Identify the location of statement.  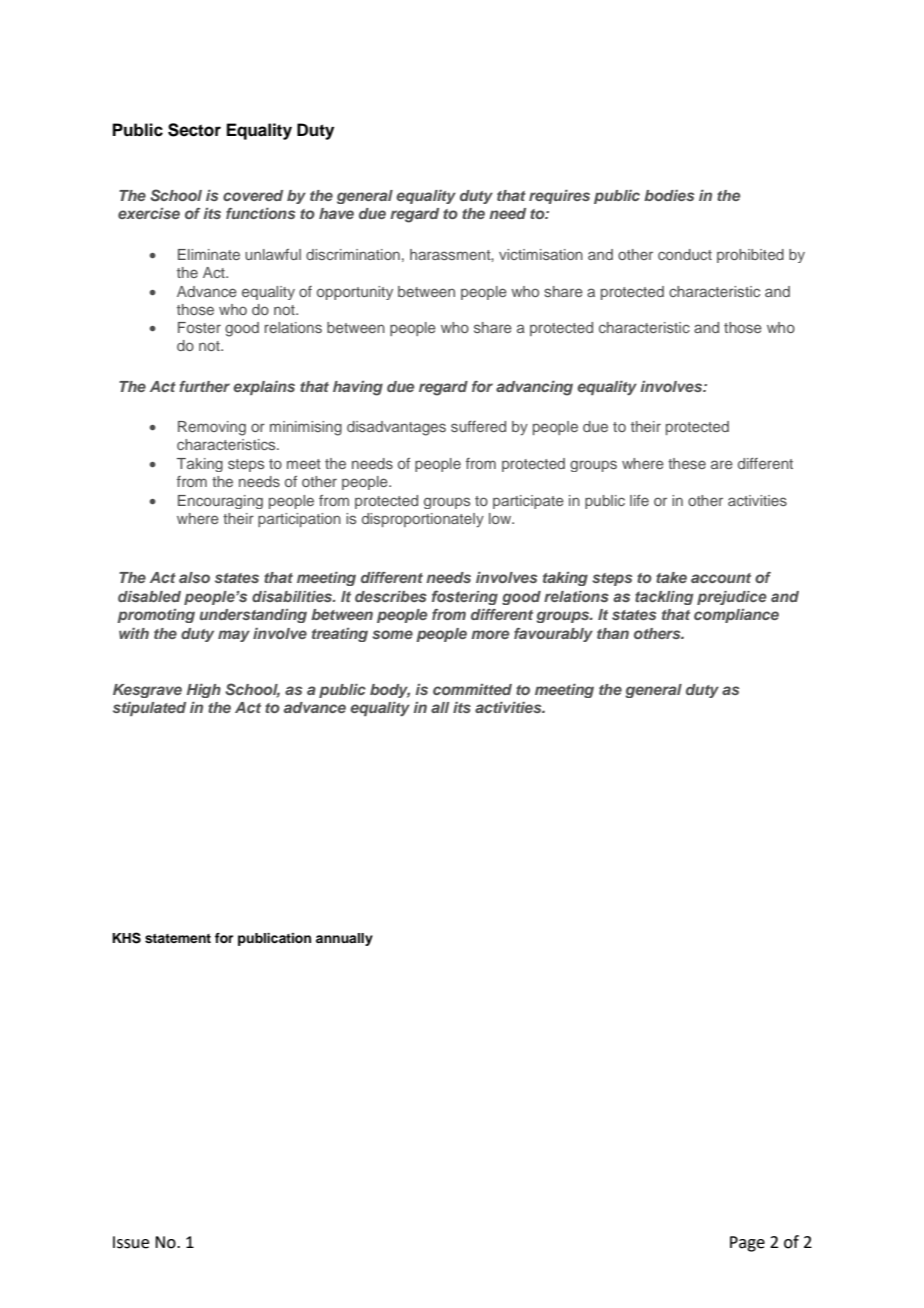
(178, 938).
